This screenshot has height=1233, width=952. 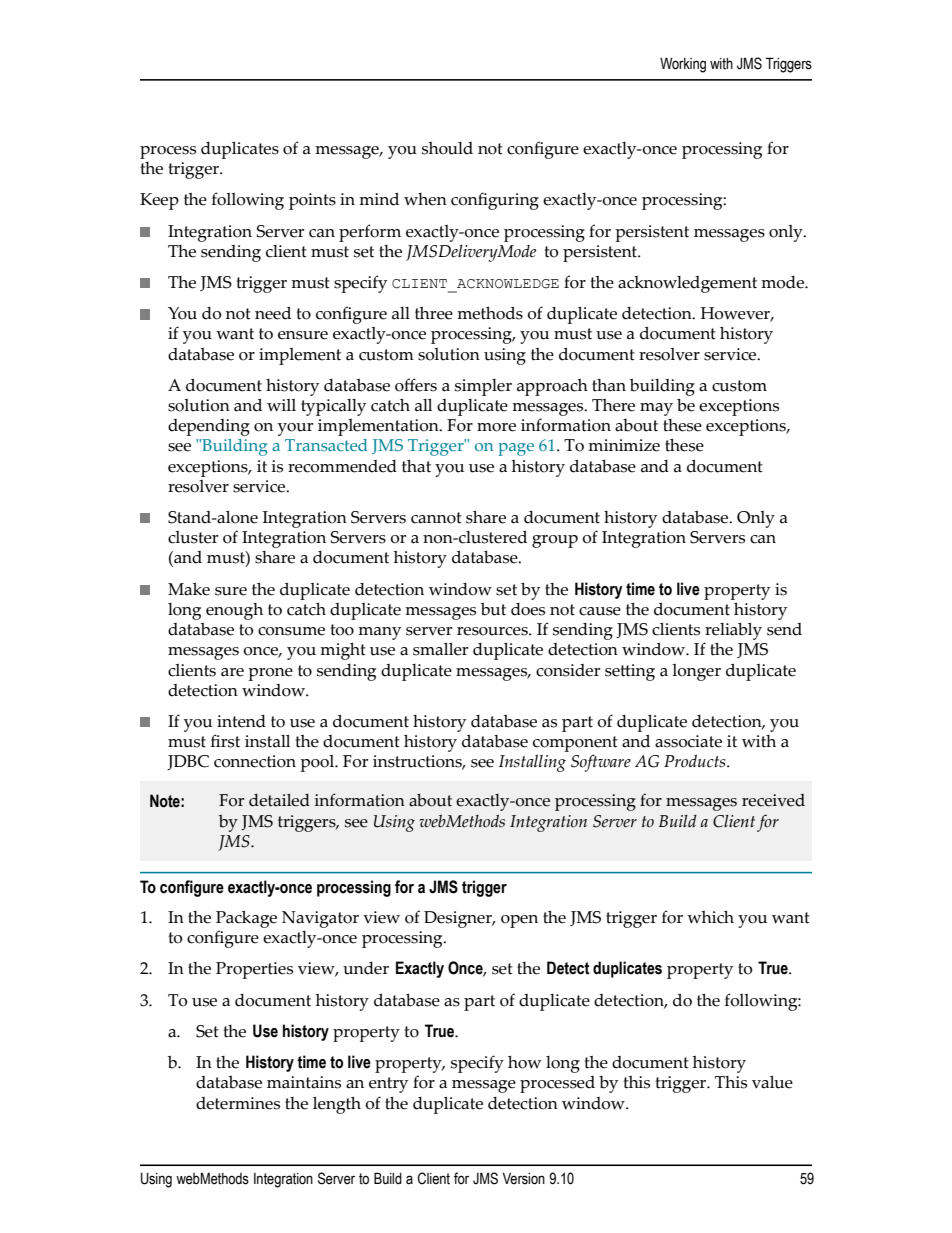 I want to click on connection, so click(x=255, y=761).
